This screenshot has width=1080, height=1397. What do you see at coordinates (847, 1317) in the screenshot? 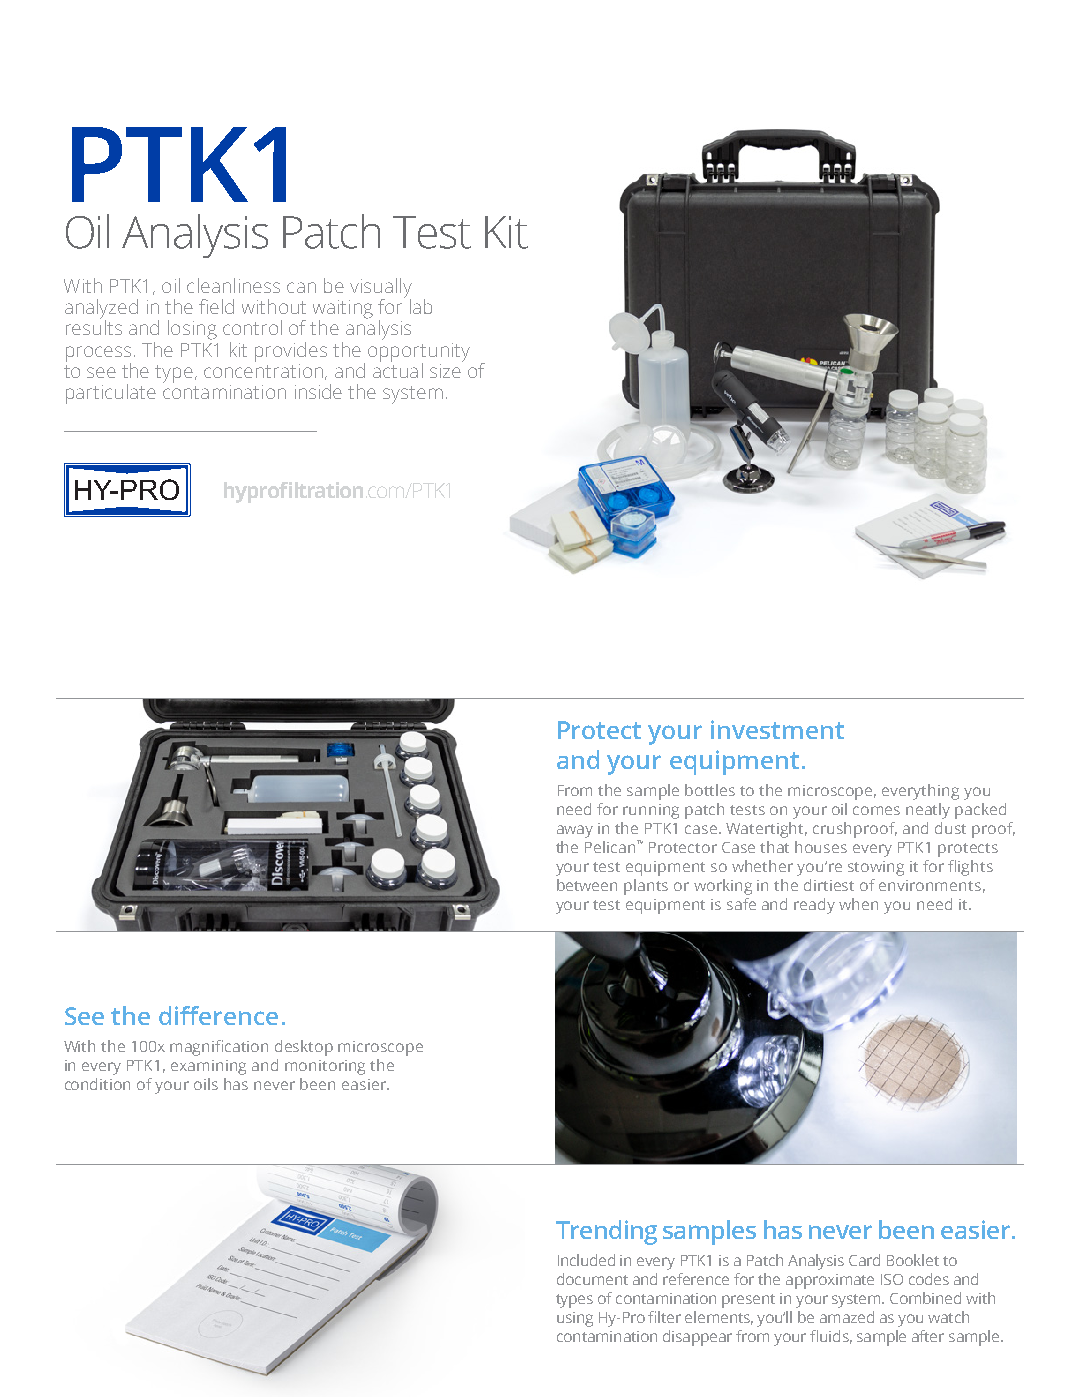
I see `amazed` at bounding box center [847, 1317].
